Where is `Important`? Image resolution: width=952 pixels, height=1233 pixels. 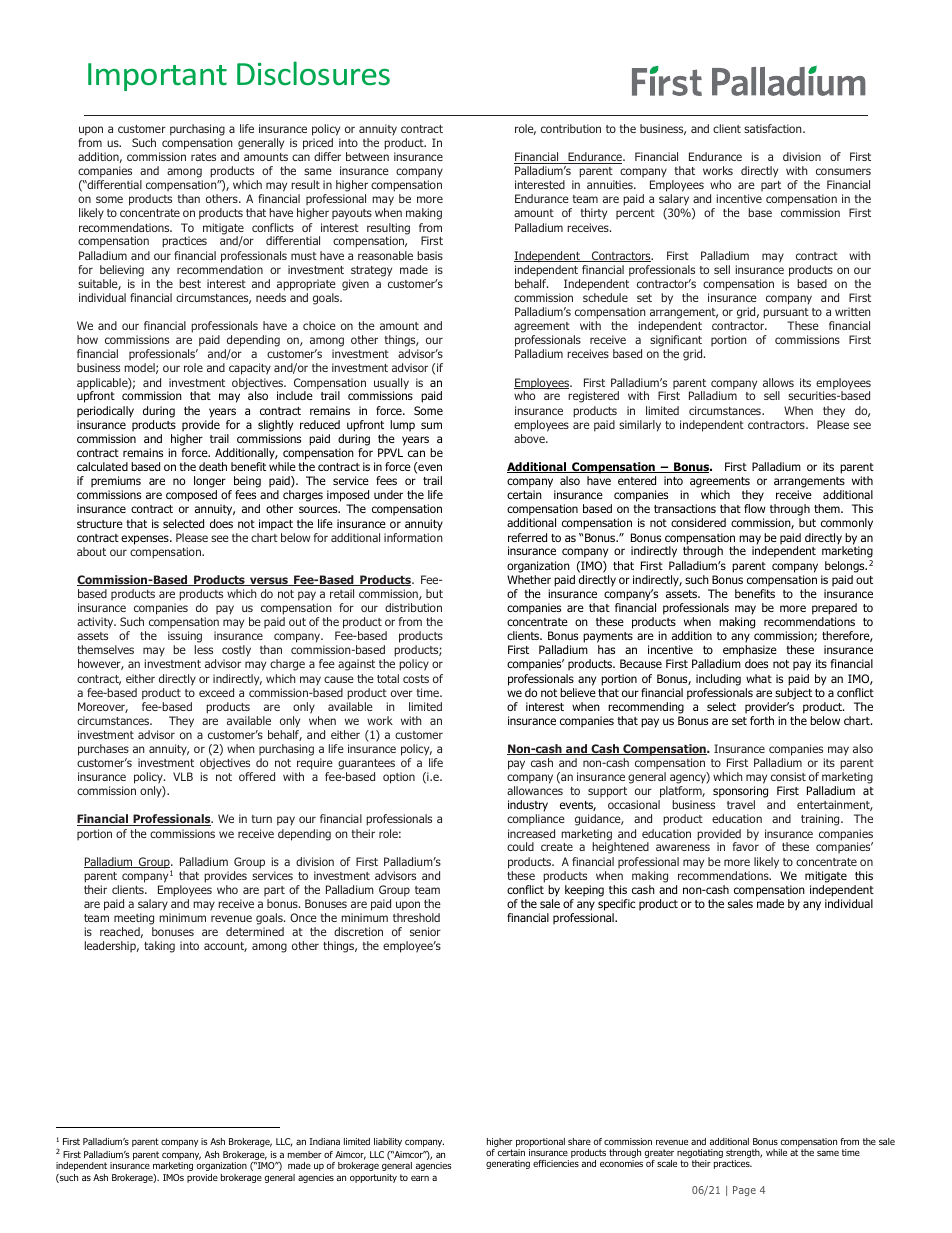
Important is located at coordinates (157, 77).
